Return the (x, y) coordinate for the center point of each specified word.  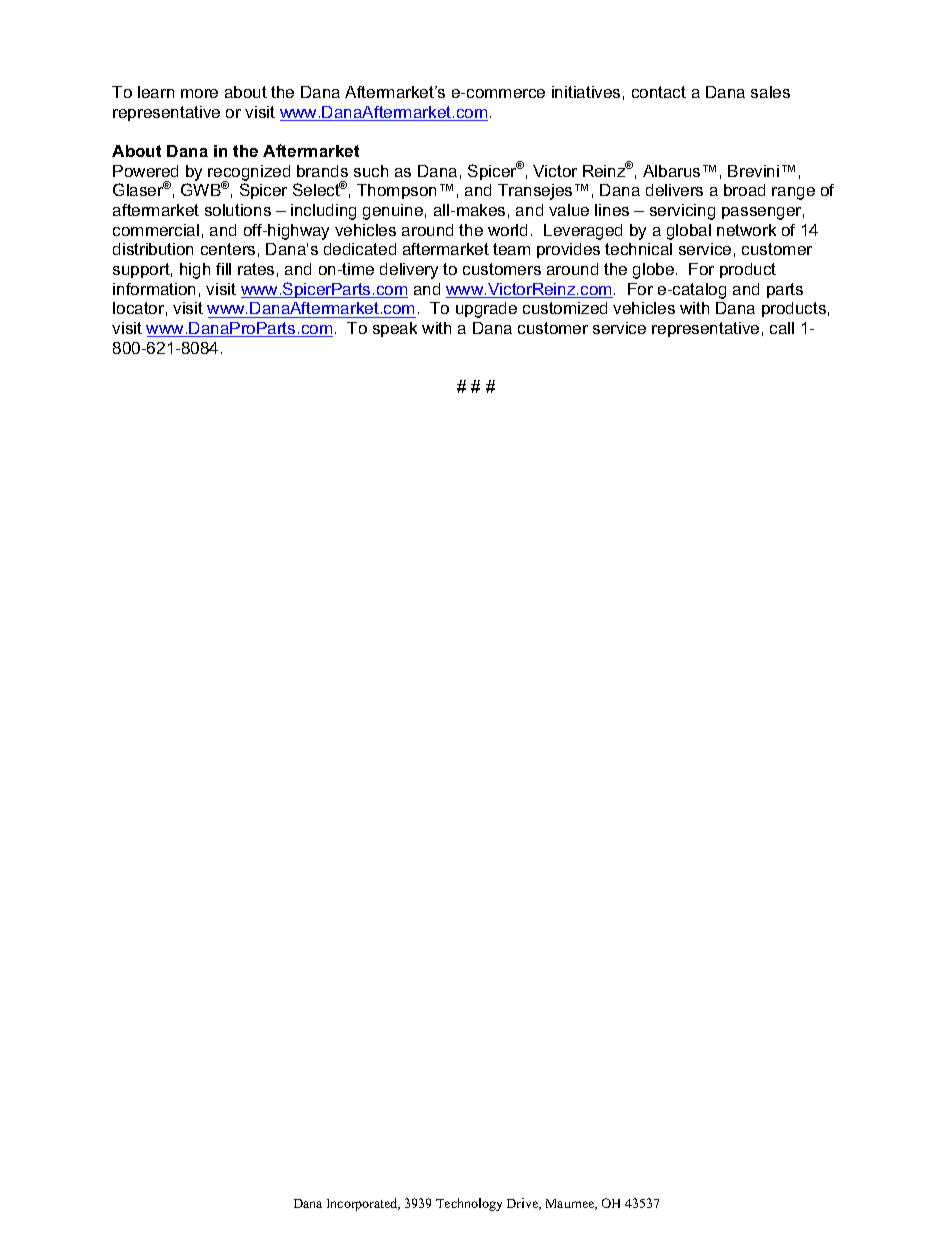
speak (395, 329)
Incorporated (363, 1204)
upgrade (486, 310)
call (782, 328)
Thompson (396, 191)
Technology (469, 1204)
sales (770, 92)
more (199, 93)
